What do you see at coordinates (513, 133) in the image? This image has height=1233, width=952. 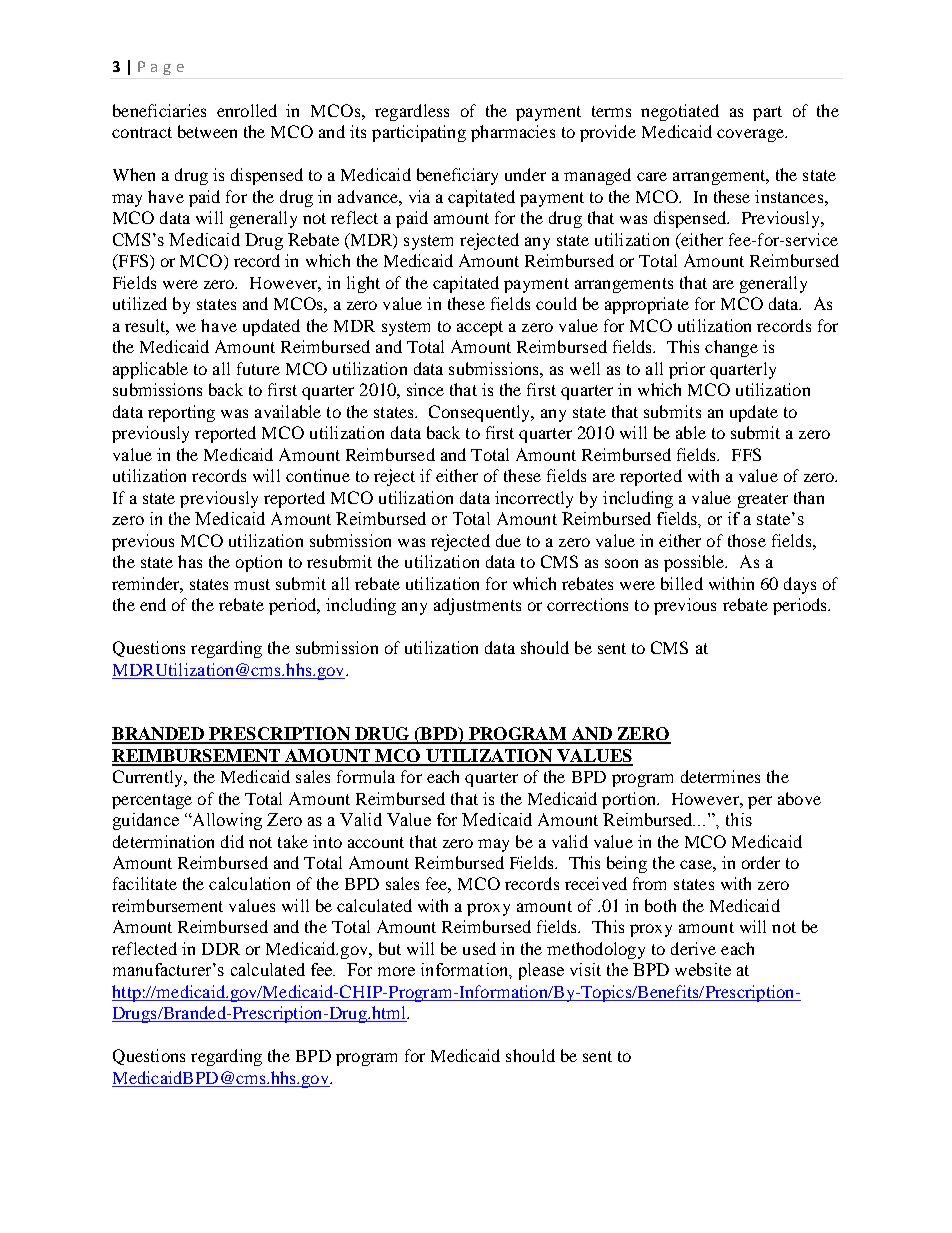 I see `pharmacies` at bounding box center [513, 133].
